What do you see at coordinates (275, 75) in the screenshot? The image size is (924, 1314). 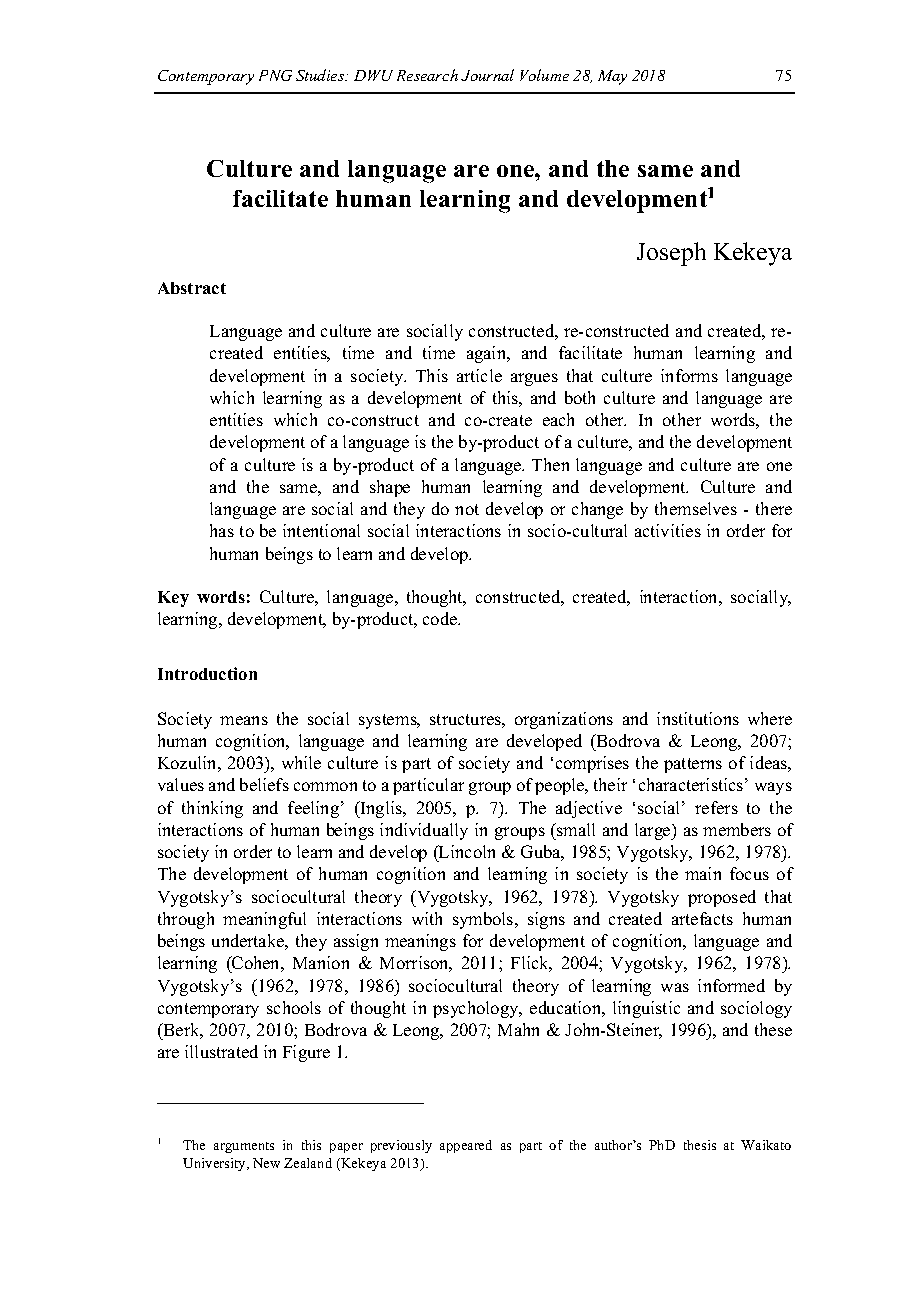 I see `PNG` at bounding box center [275, 75].
